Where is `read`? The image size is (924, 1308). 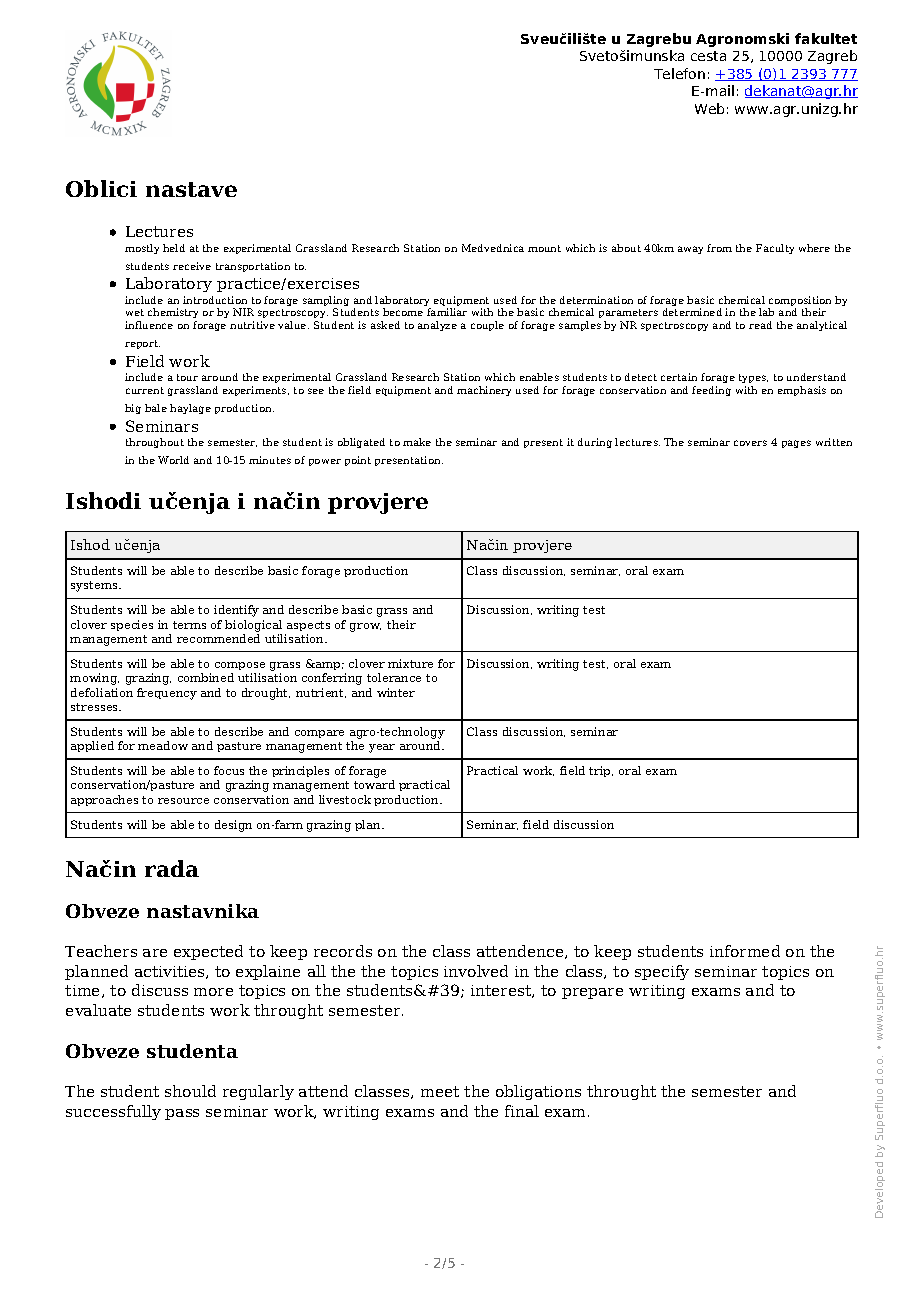
read is located at coordinates (760, 325).
